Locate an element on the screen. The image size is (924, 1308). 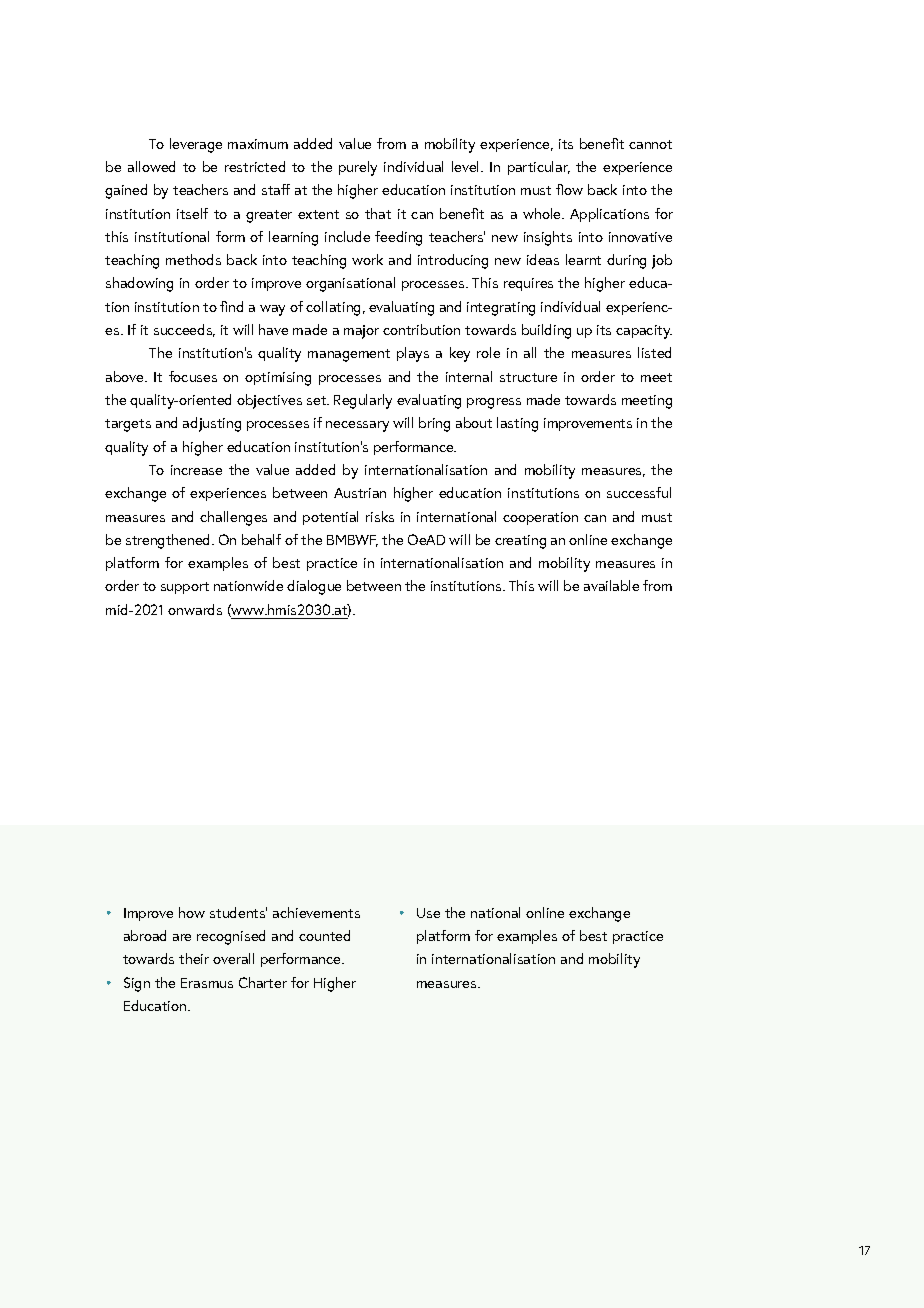
support is located at coordinates (185, 588).
